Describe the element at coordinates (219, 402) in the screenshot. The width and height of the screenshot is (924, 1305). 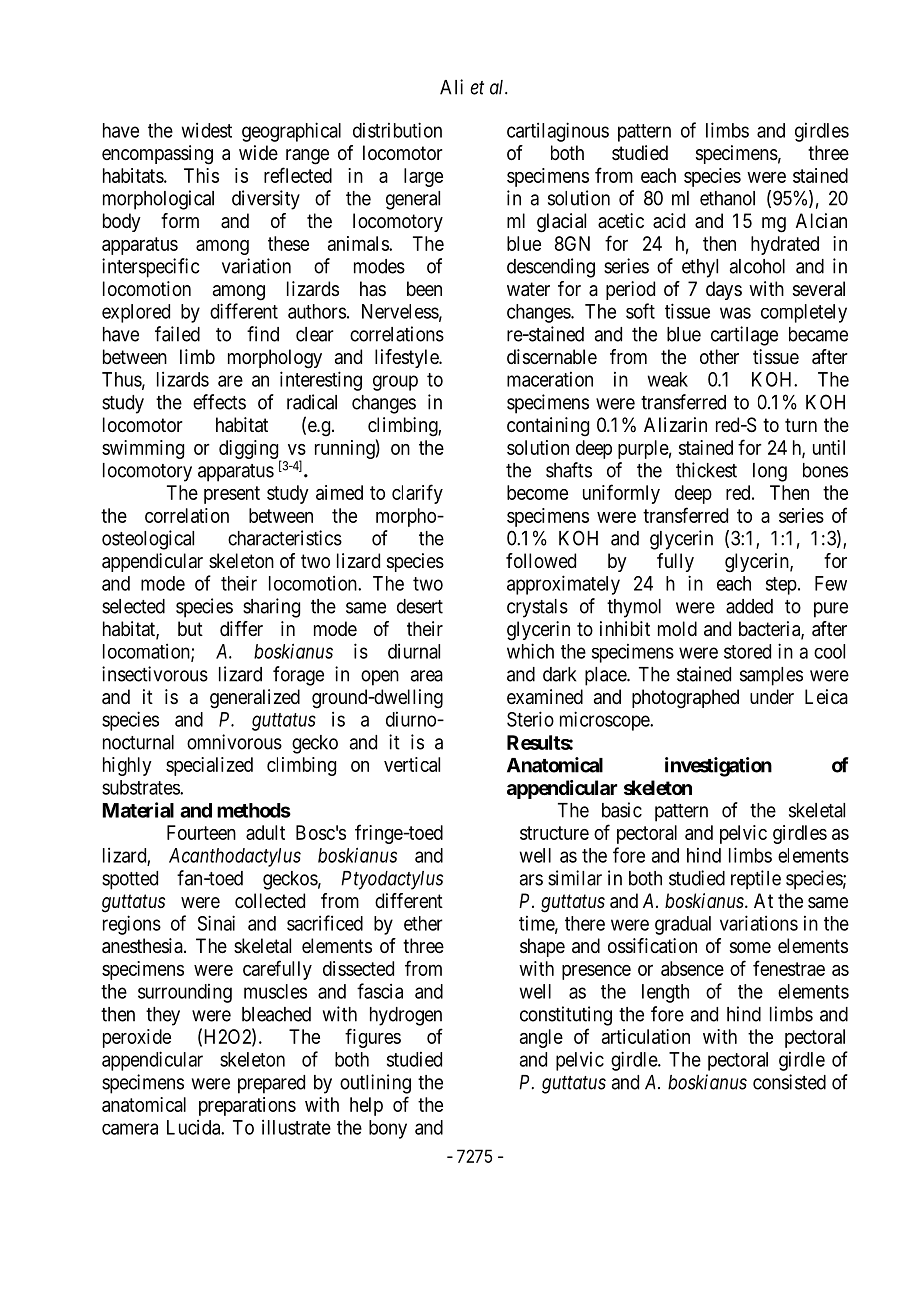
I see `effects` at that location.
